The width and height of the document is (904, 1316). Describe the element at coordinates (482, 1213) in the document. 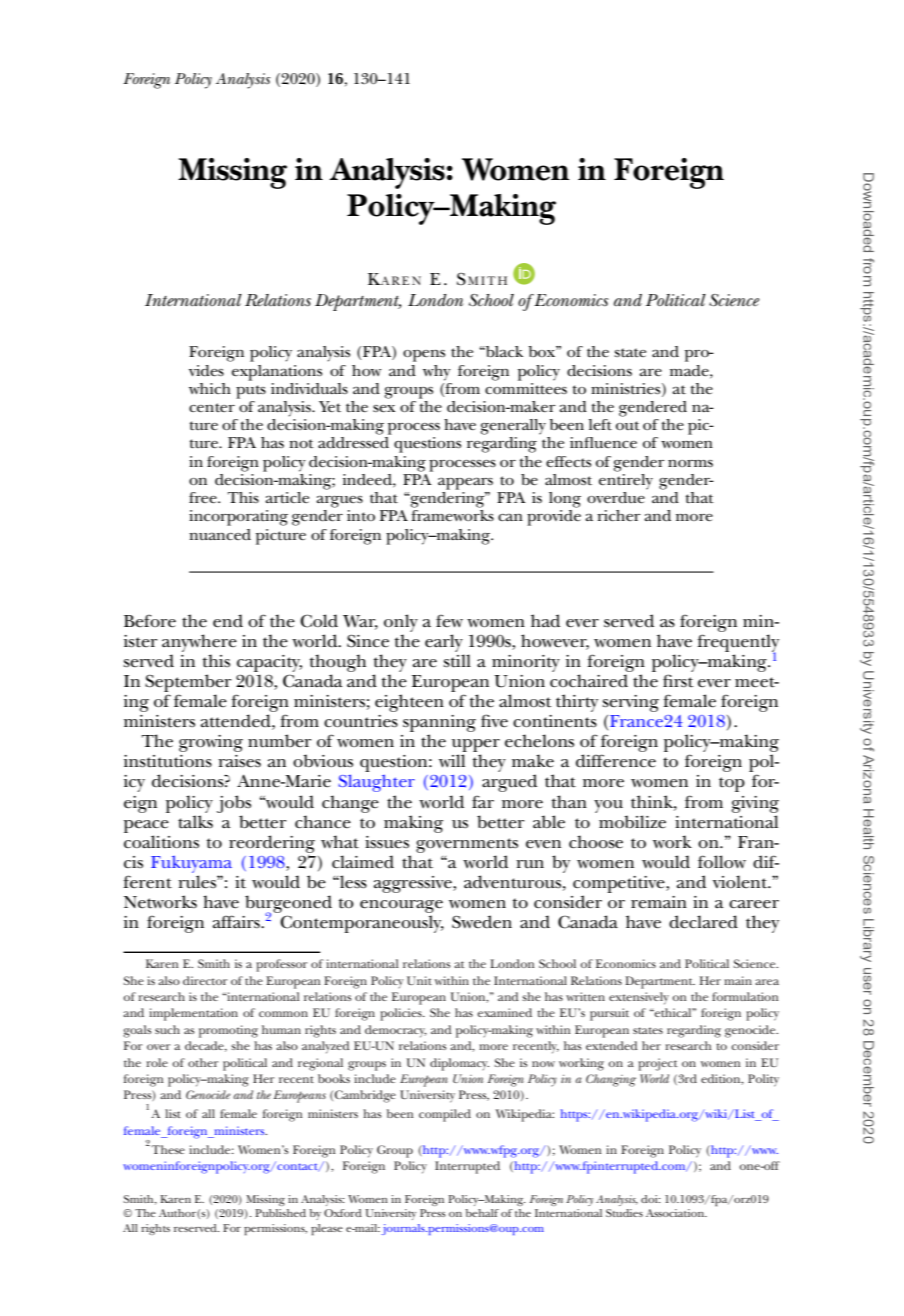

I see `behalf` at that location.
